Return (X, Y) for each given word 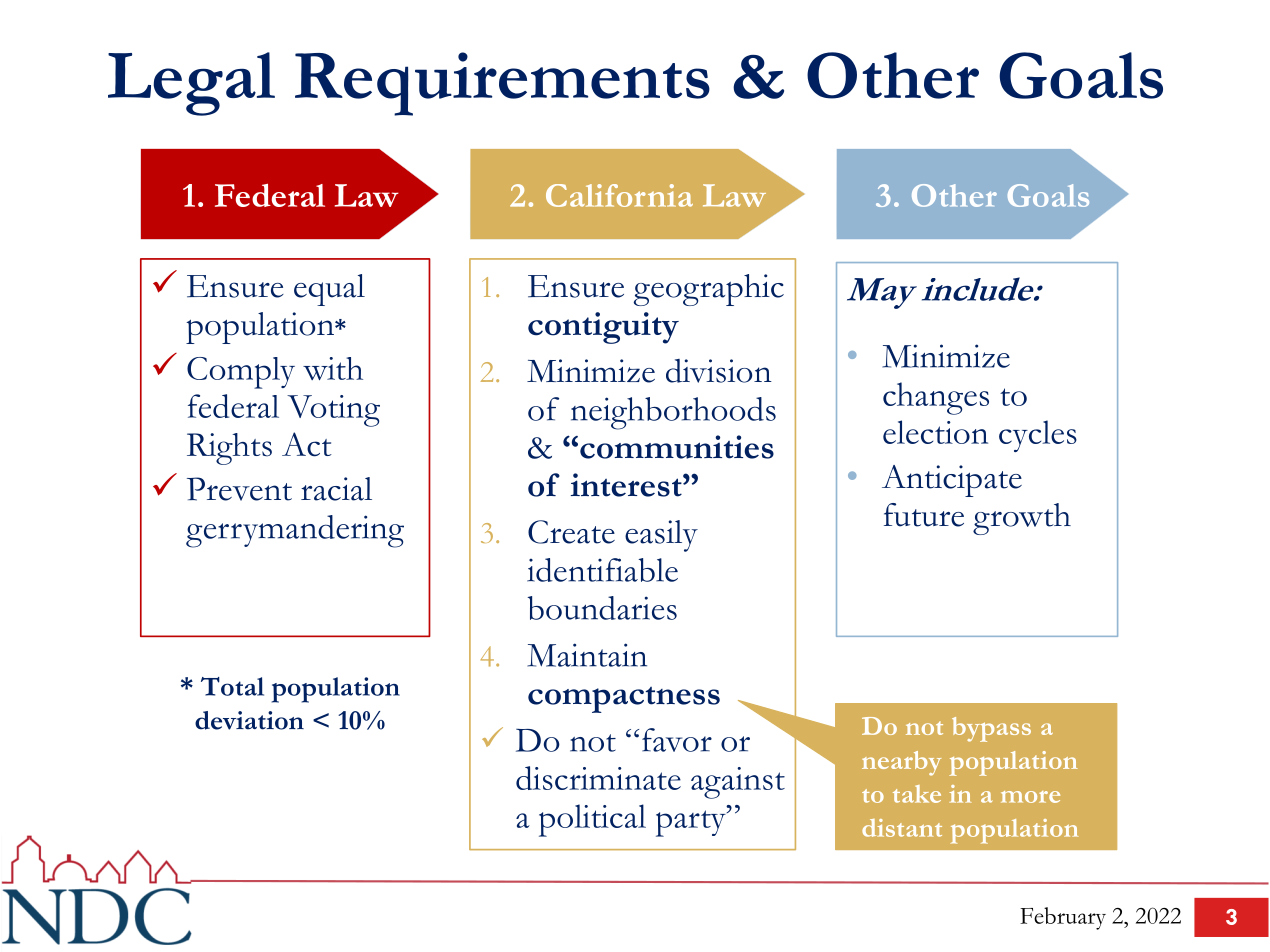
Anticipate (952, 481)
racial (336, 489)
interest (627, 485)
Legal (191, 84)
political (592, 820)
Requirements (502, 84)
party (692, 823)
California (619, 195)
